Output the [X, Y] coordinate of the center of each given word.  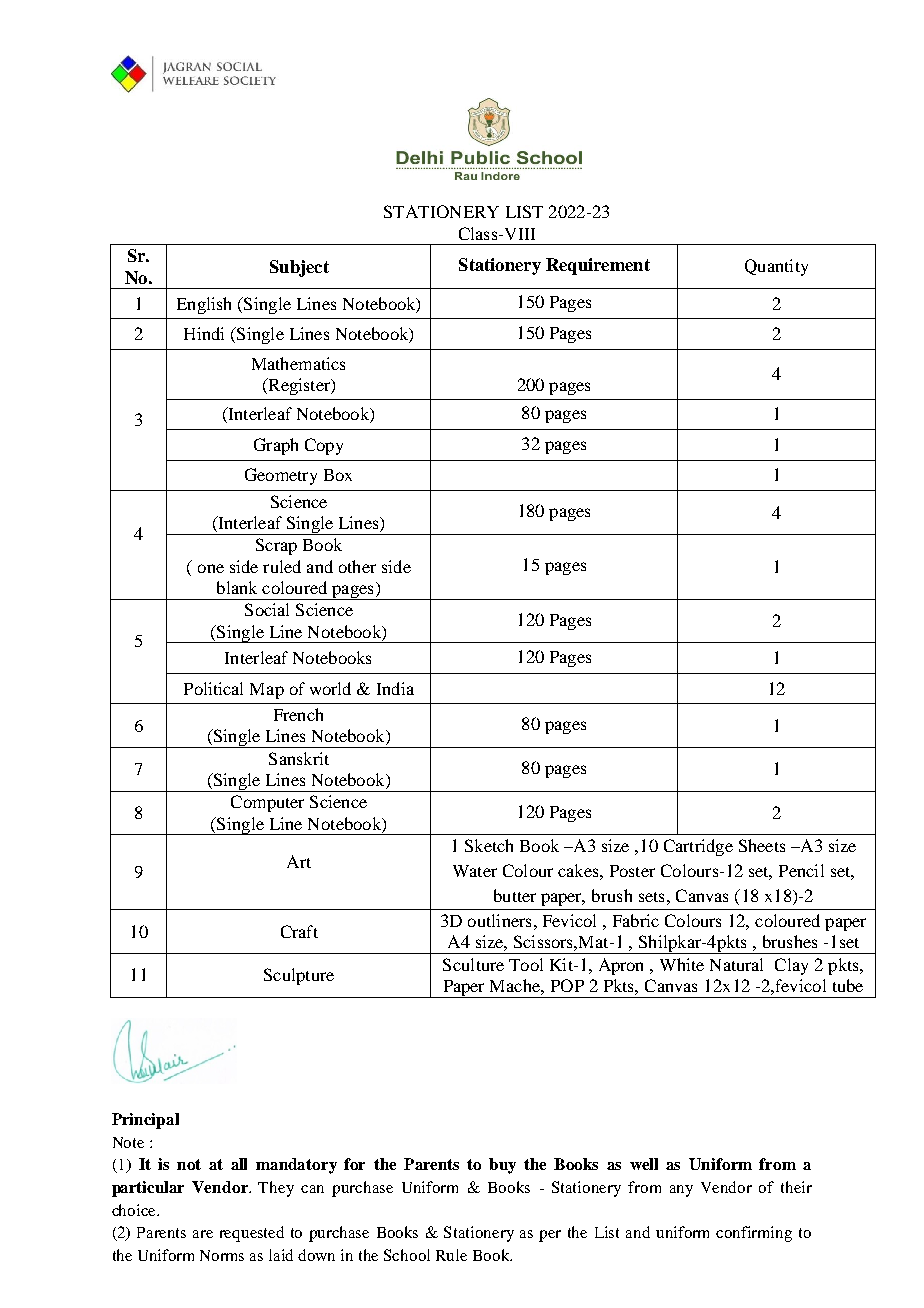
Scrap [276, 546]
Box [338, 475]
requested [252, 1234]
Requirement [598, 266]
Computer [267, 803]
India [395, 688]
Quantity [776, 267]
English [204, 305]
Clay [791, 966]
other [357, 566]
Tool [526, 964]
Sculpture [299, 976]
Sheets [762, 845]
